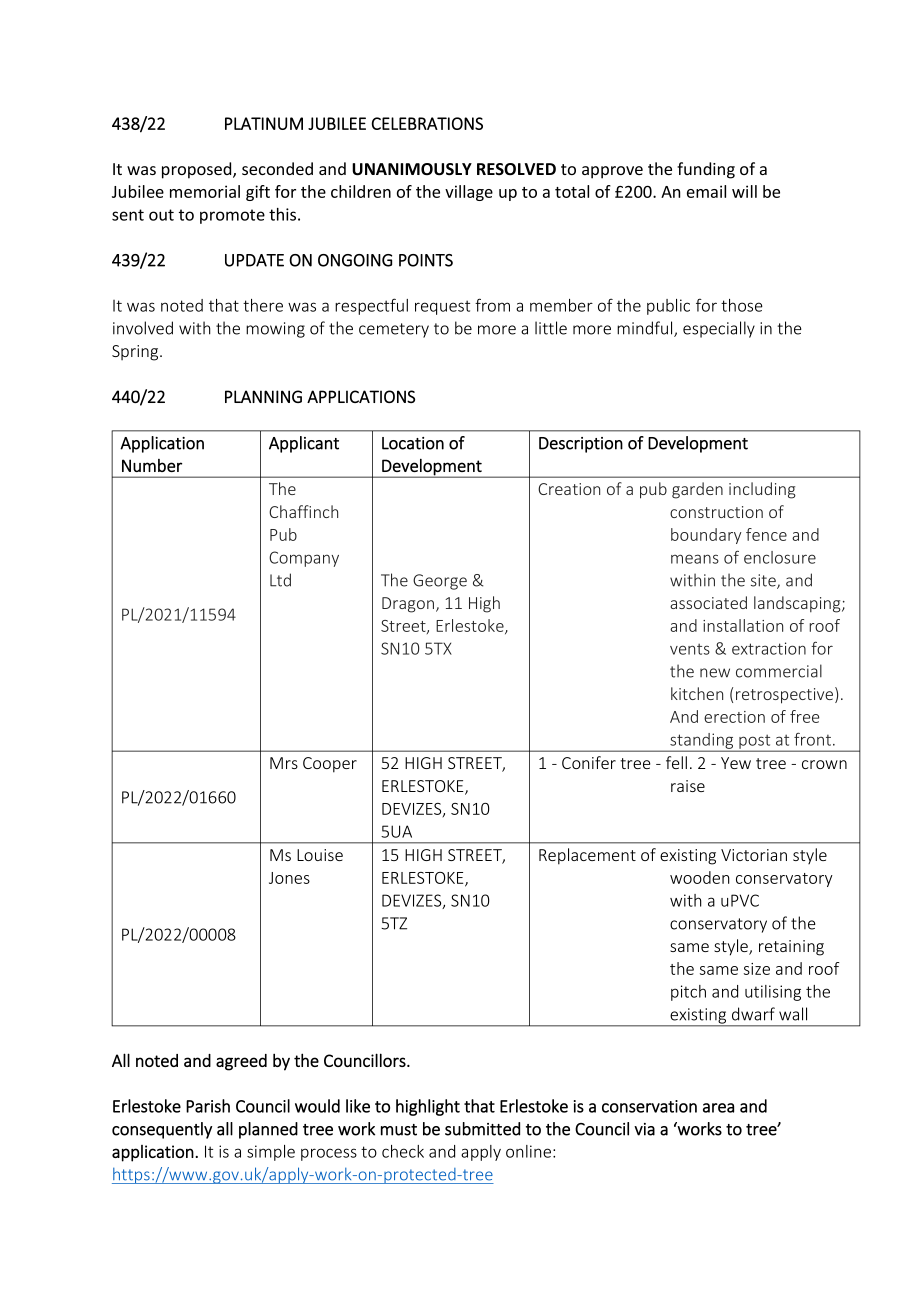 This page has height=1308, width=924. Describe the element at coordinates (280, 580) in the page. I see `Ltd` at that location.
